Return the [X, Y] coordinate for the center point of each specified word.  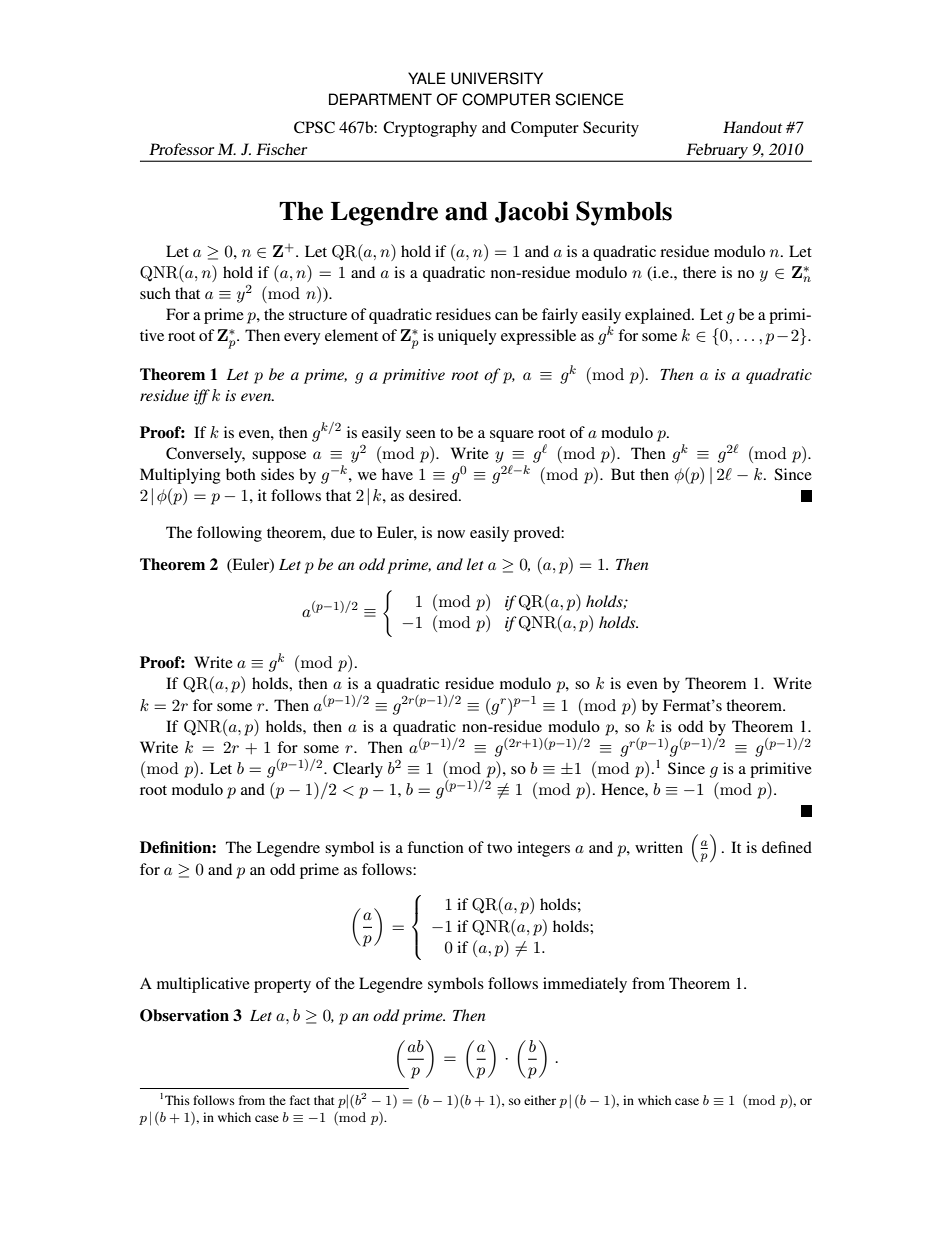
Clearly [358, 770]
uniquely [467, 337]
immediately [585, 985]
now [451, 534]
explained [659, 316]
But [623, 474]
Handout [752, 127]
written [659, 847]
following [229, 534]
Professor [181, 149]
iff [202, 397]
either [540, 1100]
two [499, 848]
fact [300, 1100]
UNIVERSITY [497, 78]
